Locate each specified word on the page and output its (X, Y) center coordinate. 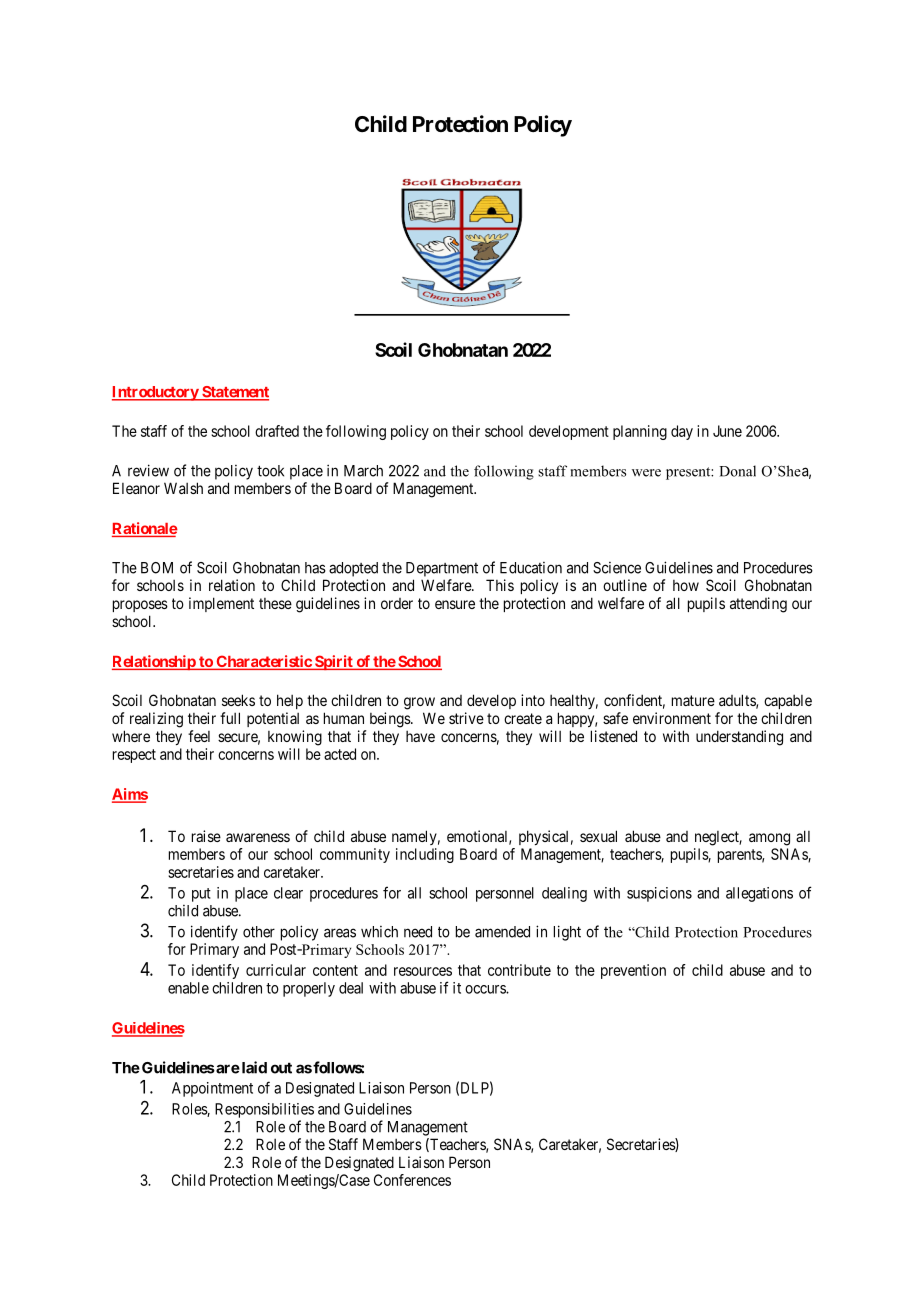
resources (423, 971)
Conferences (412, 1180)
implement (221, 604)
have (420, 736)
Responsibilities (264, 1110)
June (727, 431)
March (363, 471)
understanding (739, 738)
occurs (486, 989)
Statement (234, 393)
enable (188, 988)
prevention (633, 971)
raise (206, 836)
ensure (455, 604)
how (686, 585)
